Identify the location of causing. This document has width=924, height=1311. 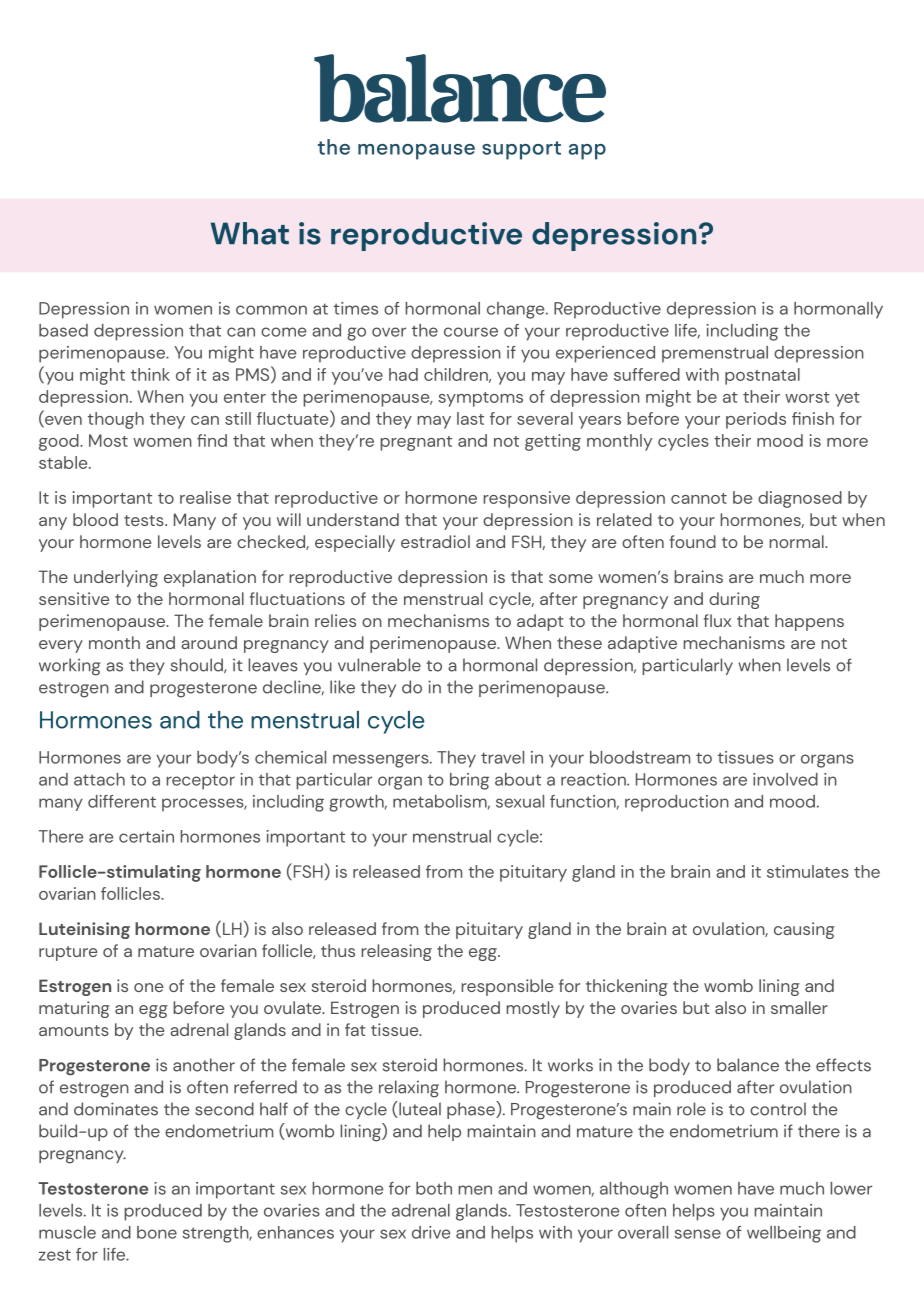
(804, 930).
